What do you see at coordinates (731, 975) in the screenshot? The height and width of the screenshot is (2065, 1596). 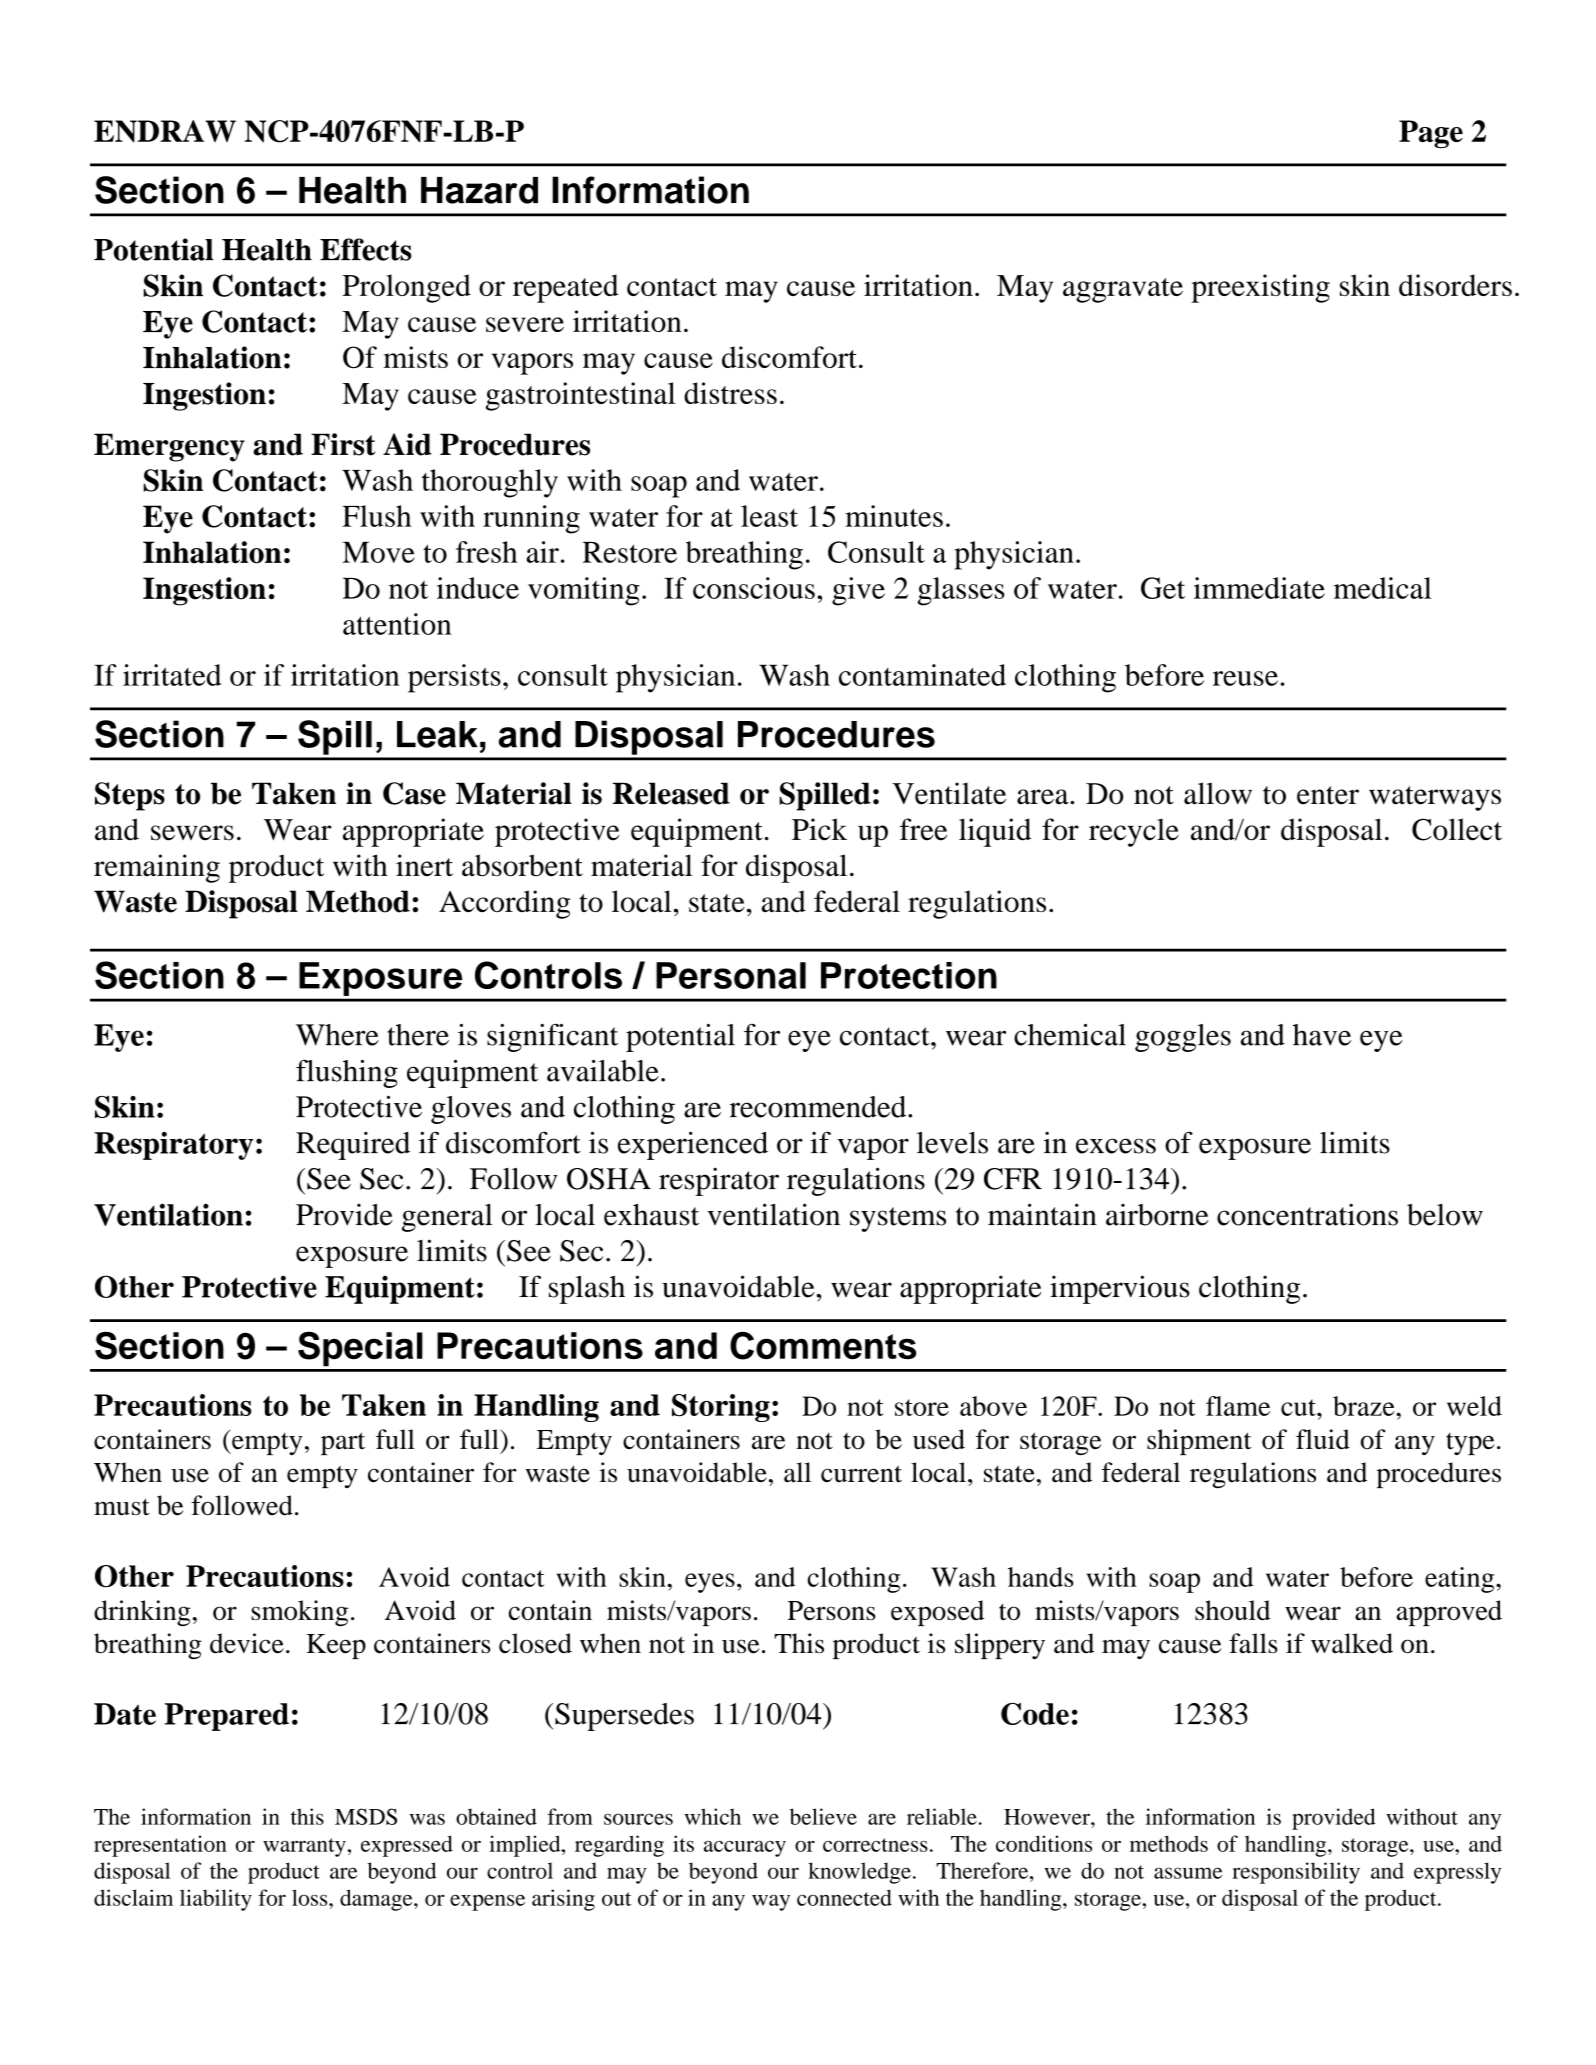 I see `Personal` at bounding box center [731, 975].
